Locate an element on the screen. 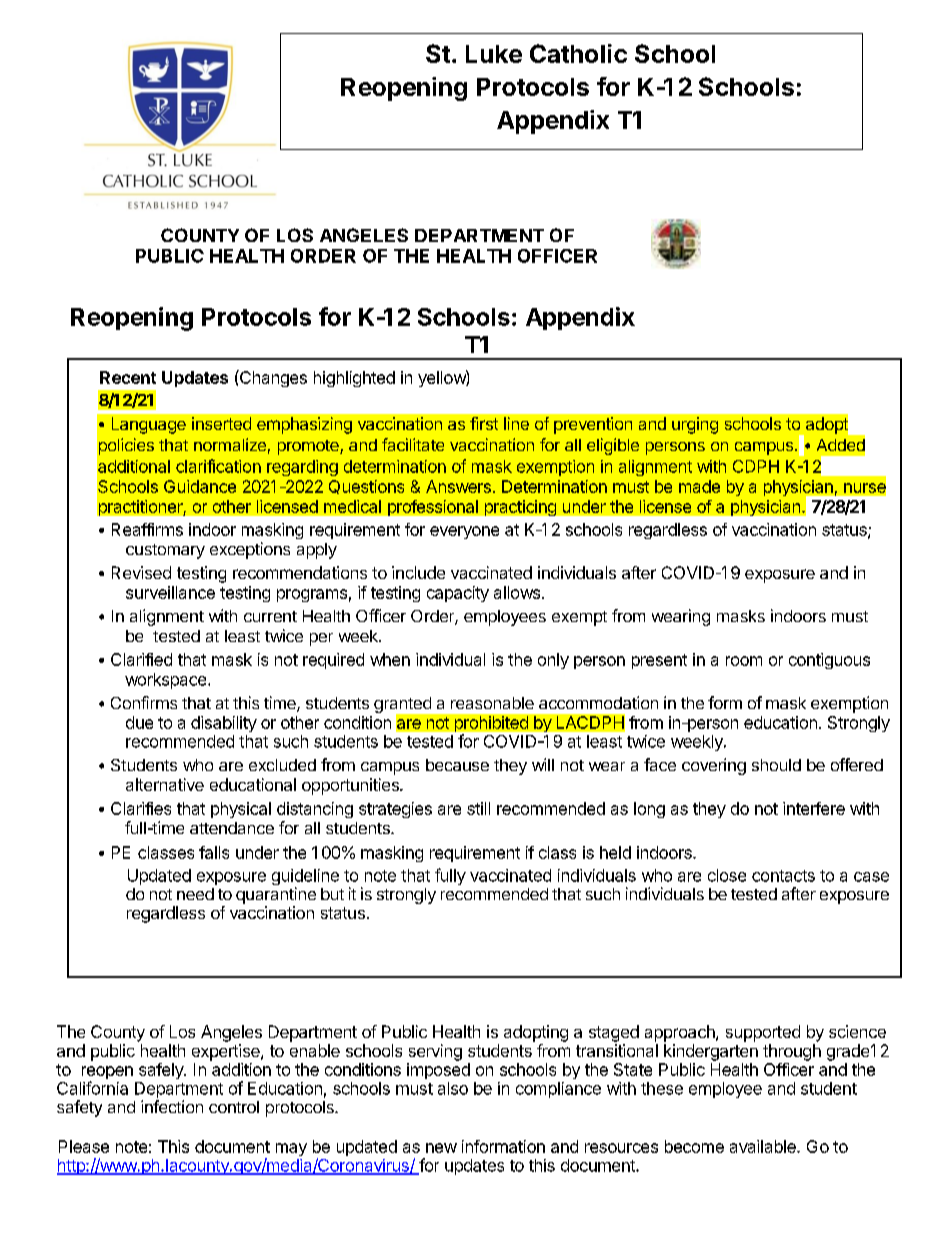  should is located at coordinates (776, 765).
